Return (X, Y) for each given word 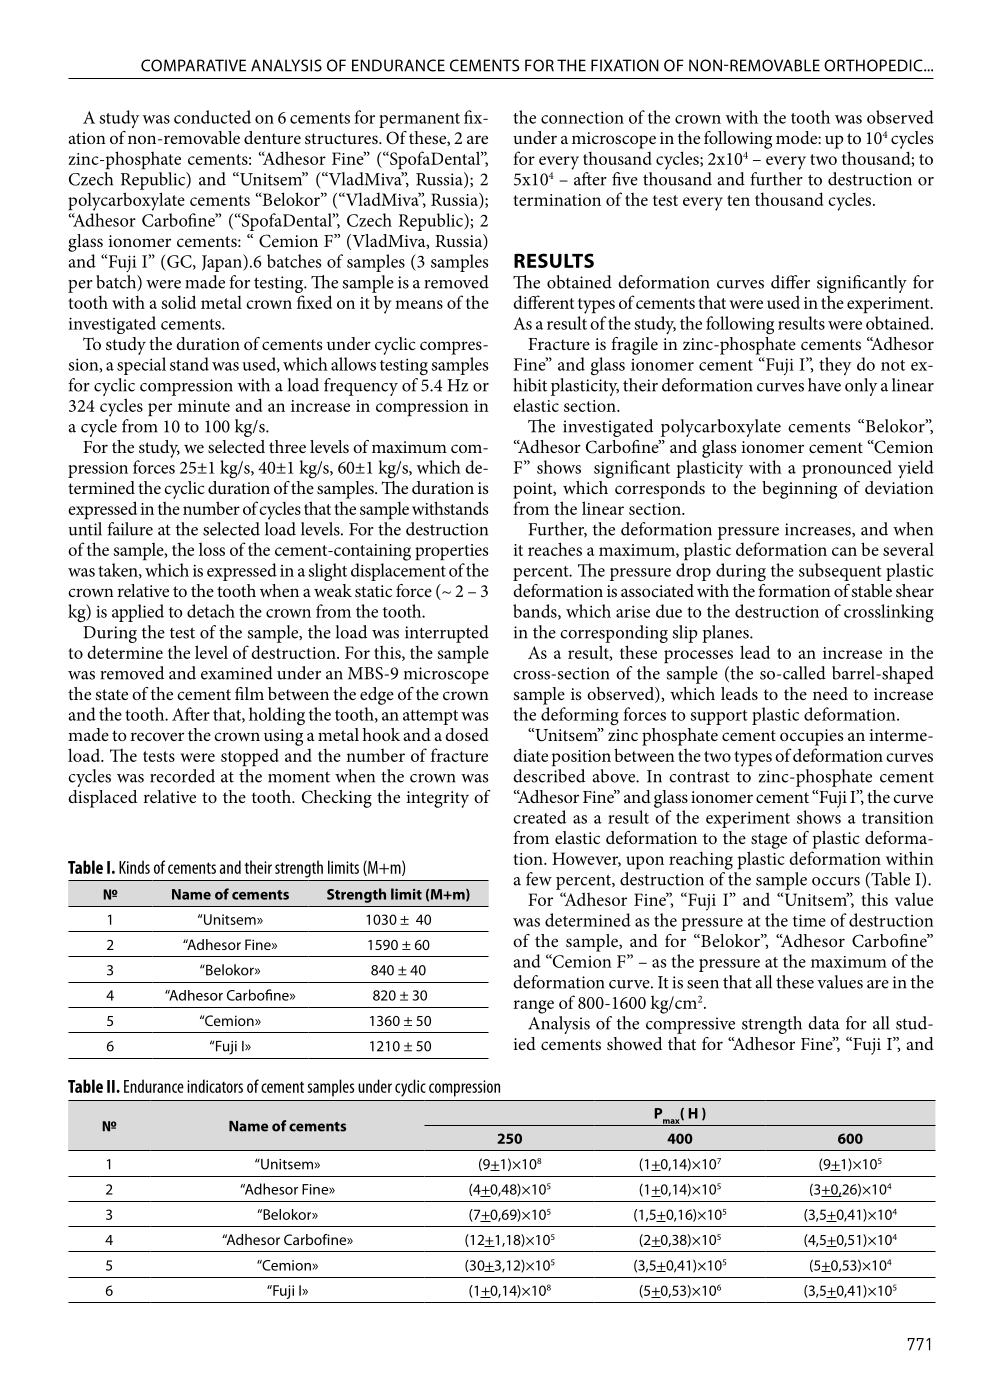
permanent (419, 120)
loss (212, 549)
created (539, 817)
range (533, 1007)
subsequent (840, 572)
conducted (212, 117)
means (419, 304)
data (824, 1023)
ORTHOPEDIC (874, 65)
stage (769, 841)
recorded (182, 776)
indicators (215, 1086)
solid (179, 302)
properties (451, 552)
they (835, 366)
